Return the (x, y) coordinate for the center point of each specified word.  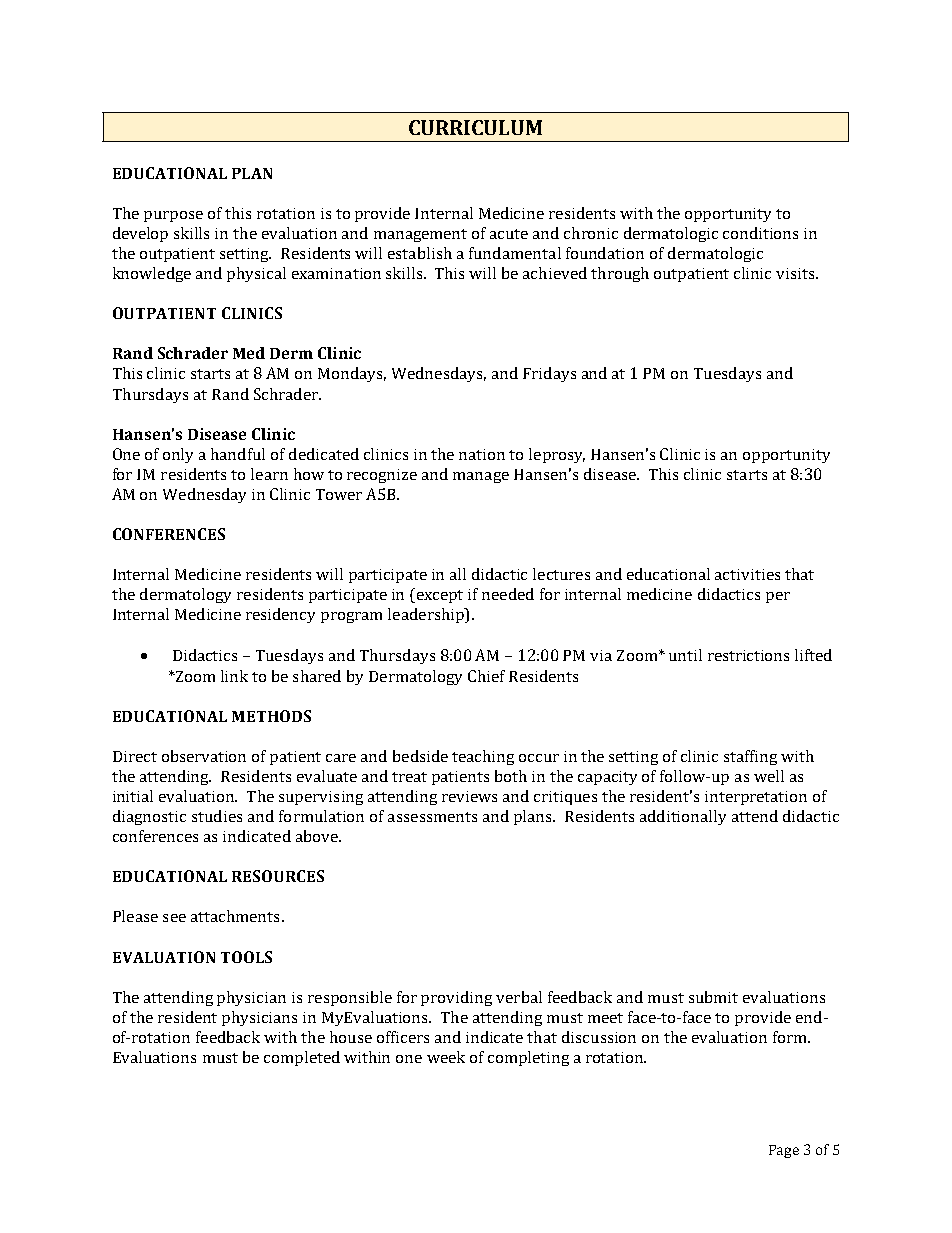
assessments (432, 817)
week (446, 1057)
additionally (683, 817)
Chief (486, 676)
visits (796, 273)
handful (238, 454)
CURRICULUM (475, 127)
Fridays (549, 374)
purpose (173, 216)
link (234, 676)
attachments (235, 916)
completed (302, 1058)
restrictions (748, 655)
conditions (760, 233)
